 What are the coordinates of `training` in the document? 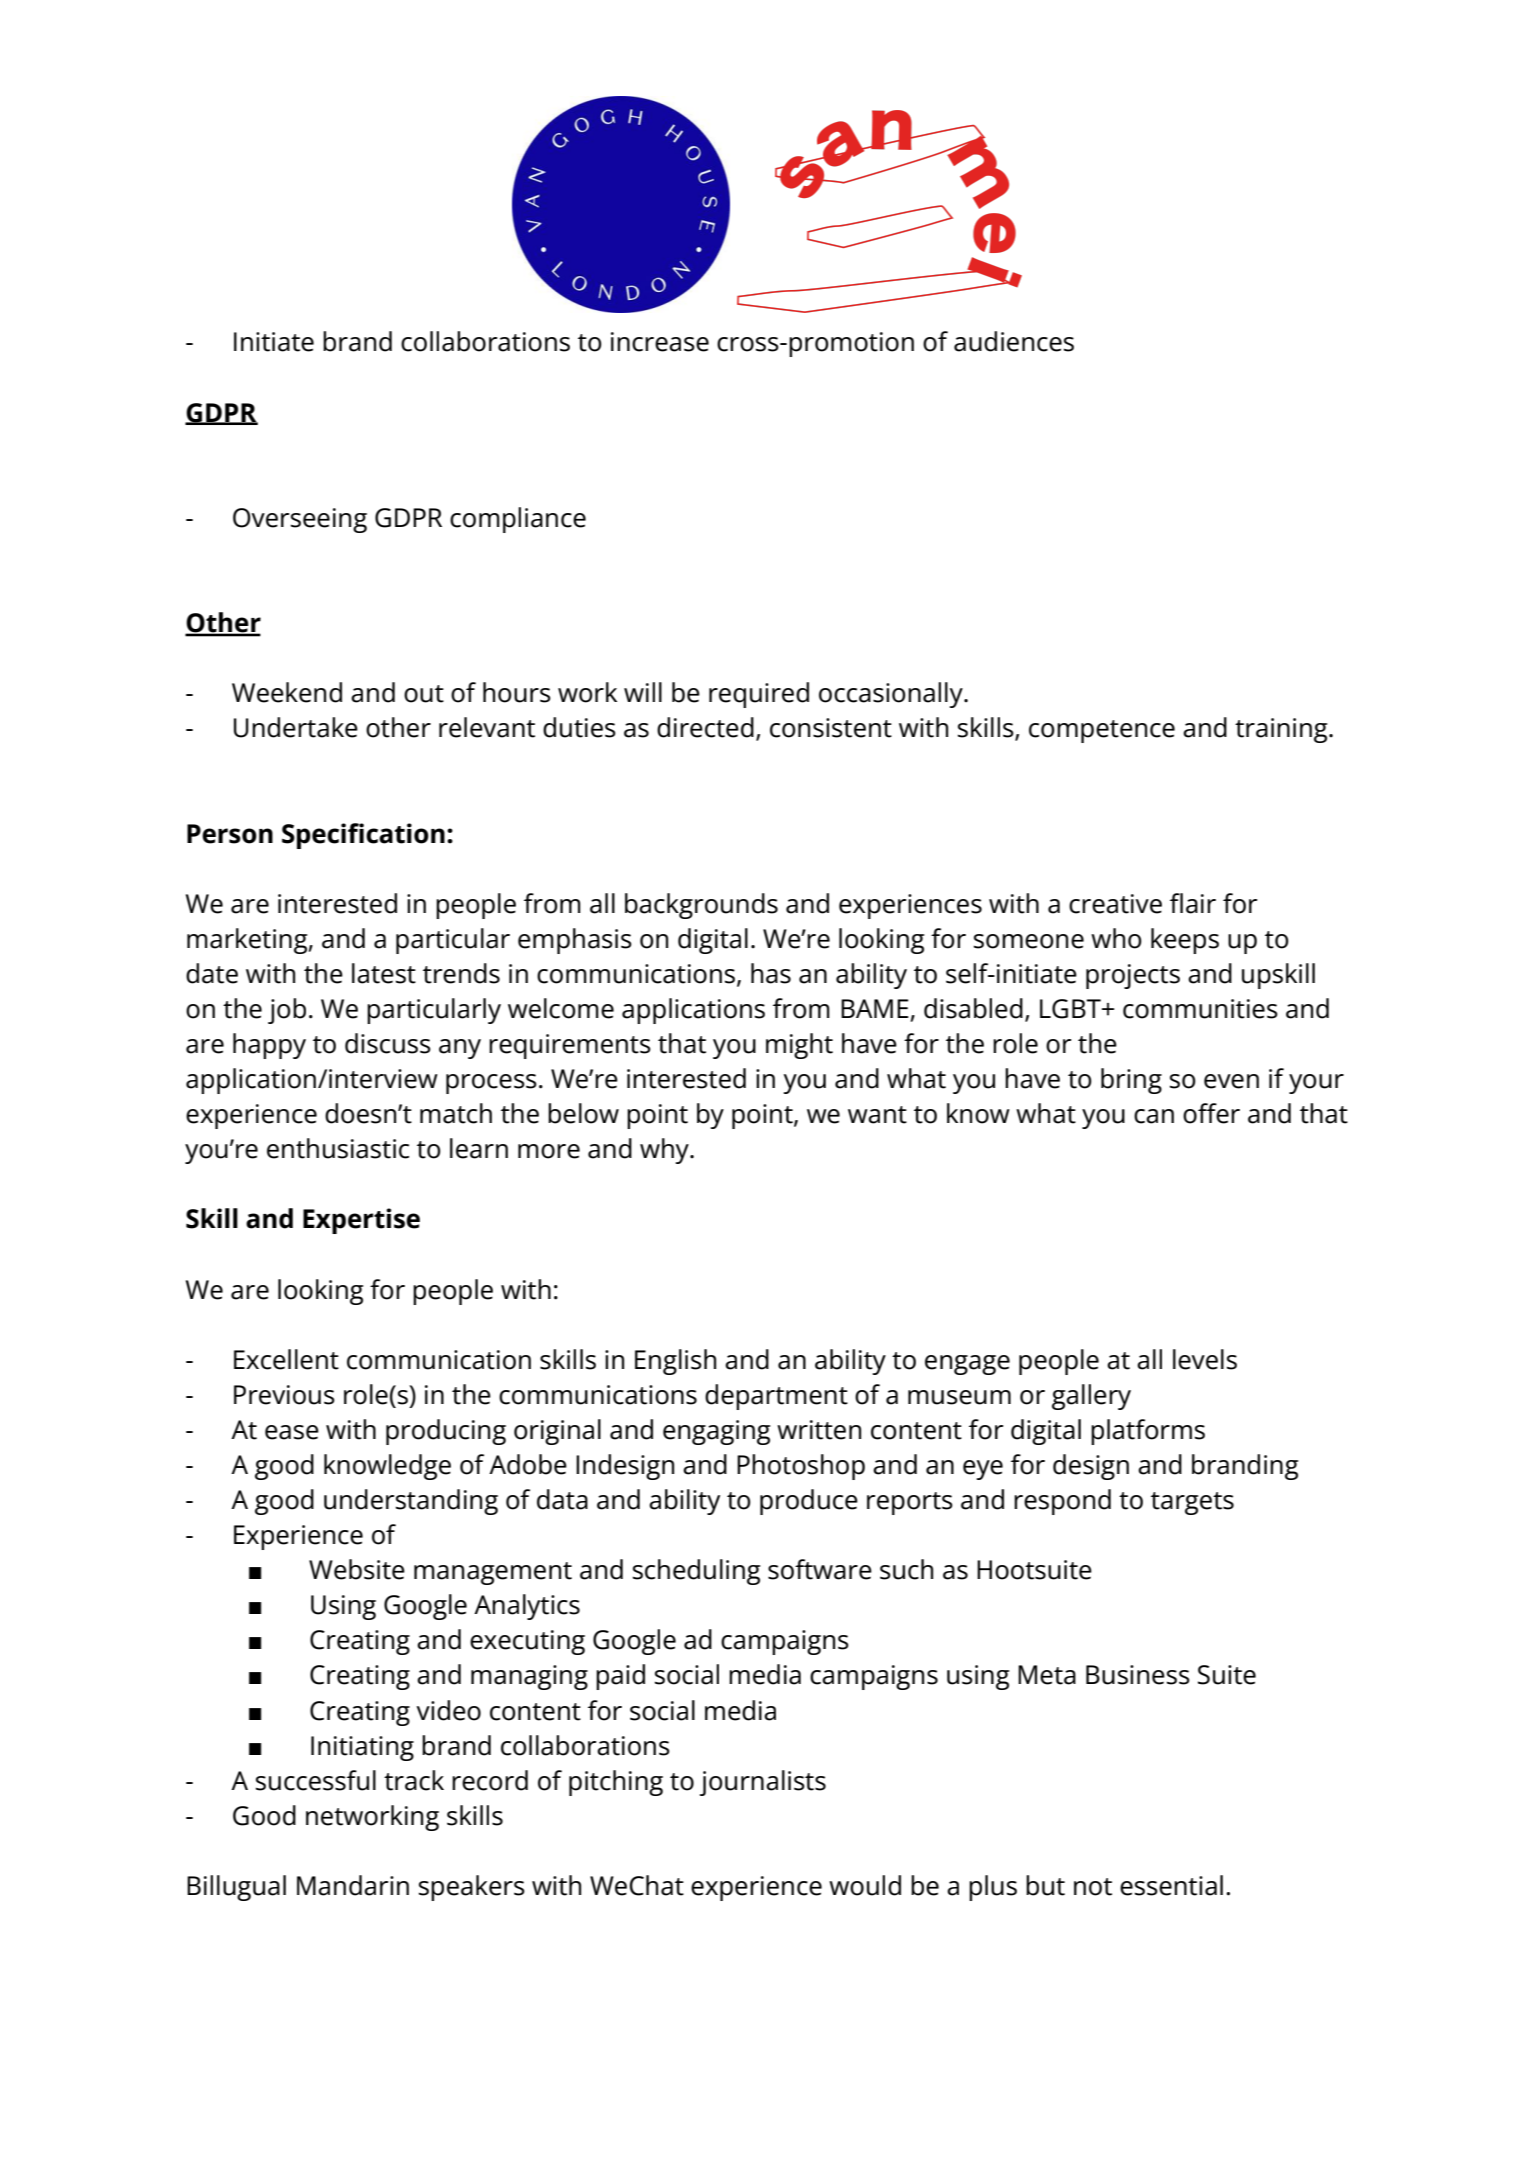 It's located at (1282, 730).
